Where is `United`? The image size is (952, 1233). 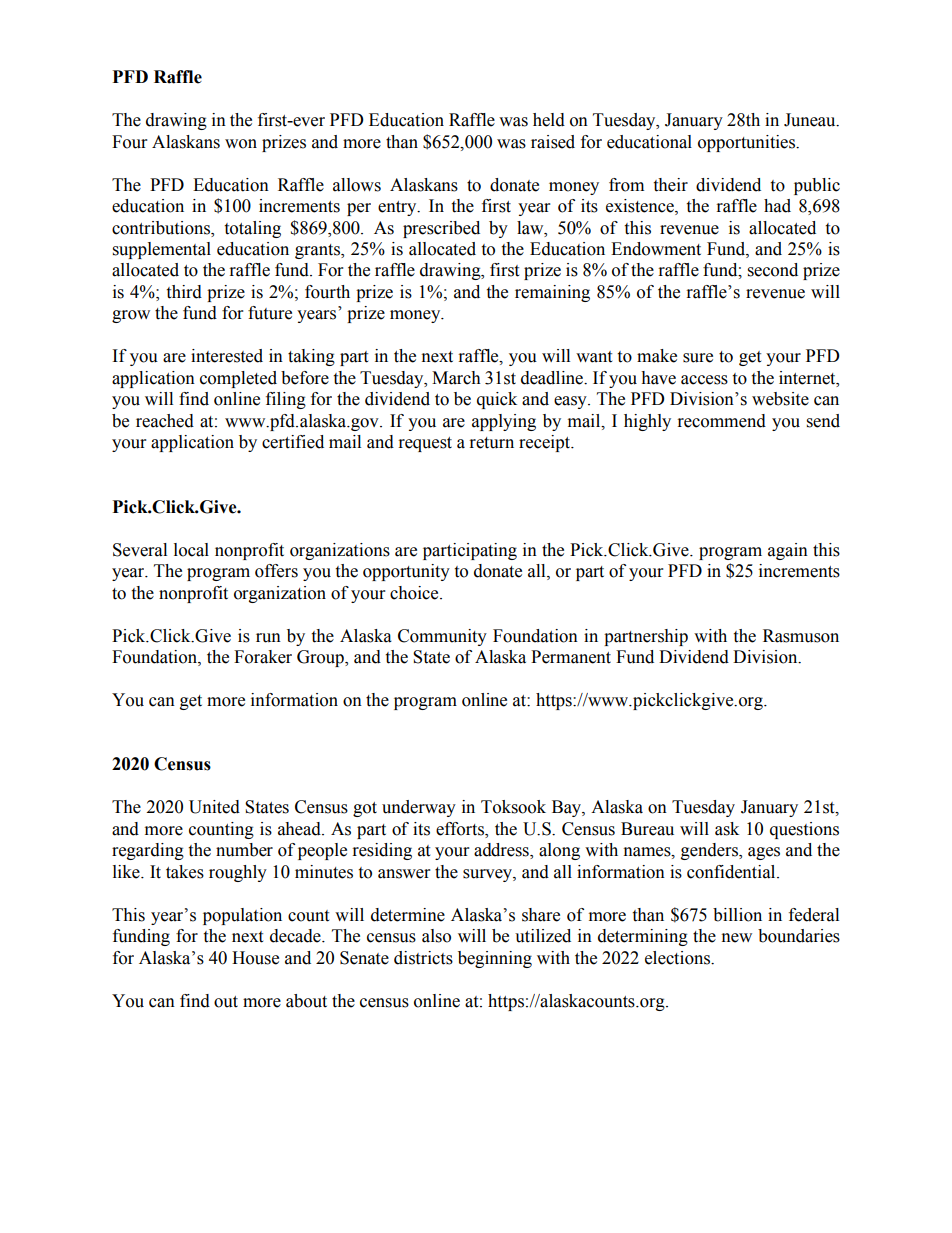 United is located at coordinates (214, 807).
